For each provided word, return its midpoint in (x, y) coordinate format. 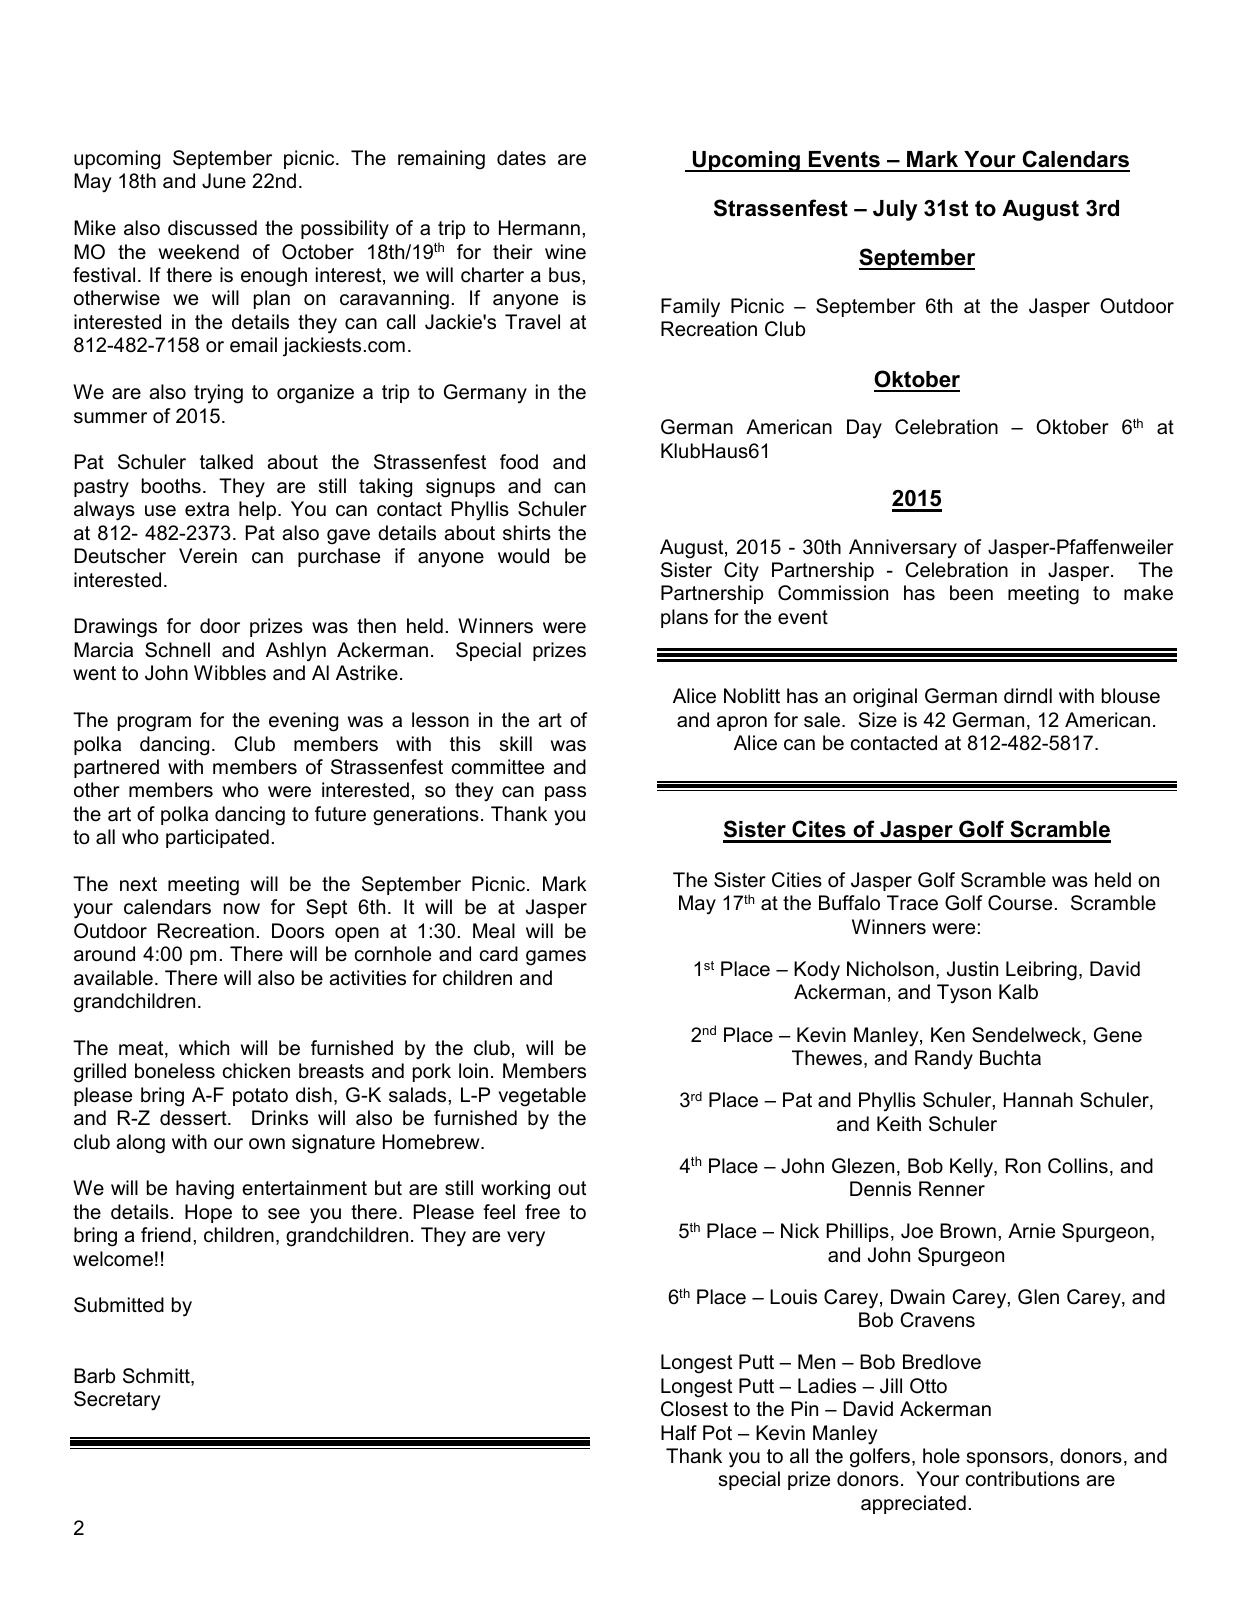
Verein (208, 556)
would (523, 556)
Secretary (117, 1401)
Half (679, 1433)
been (971, 593)
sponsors (1007, 1459)
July (895, 210)
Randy (944, 1060)
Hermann (539, 228)
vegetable (542, 1097)
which (204, 1048)
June (224, 181)
